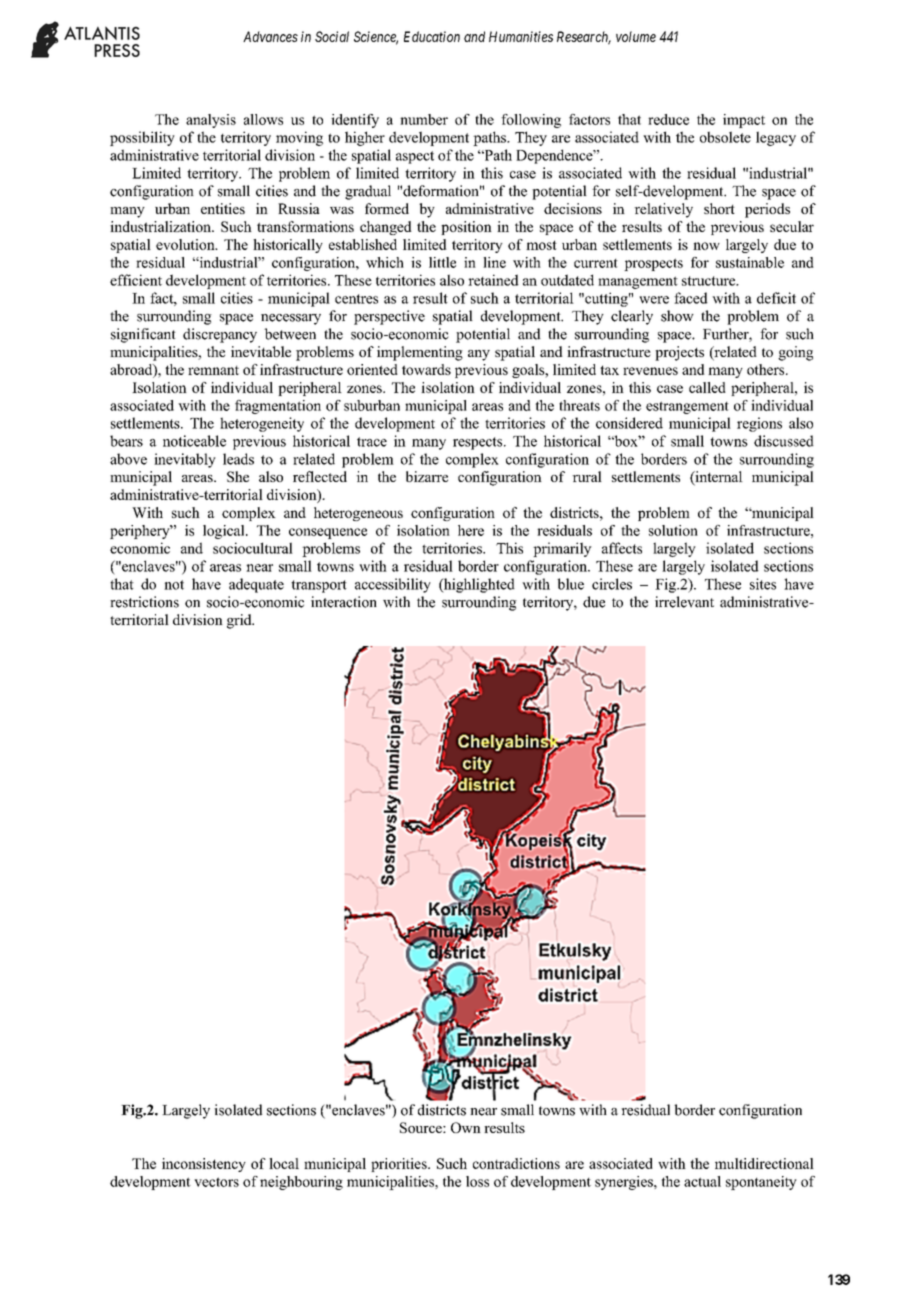  Describe the element at coordinates (764, 1163) in the page. I see `multidirectional` at that location.
